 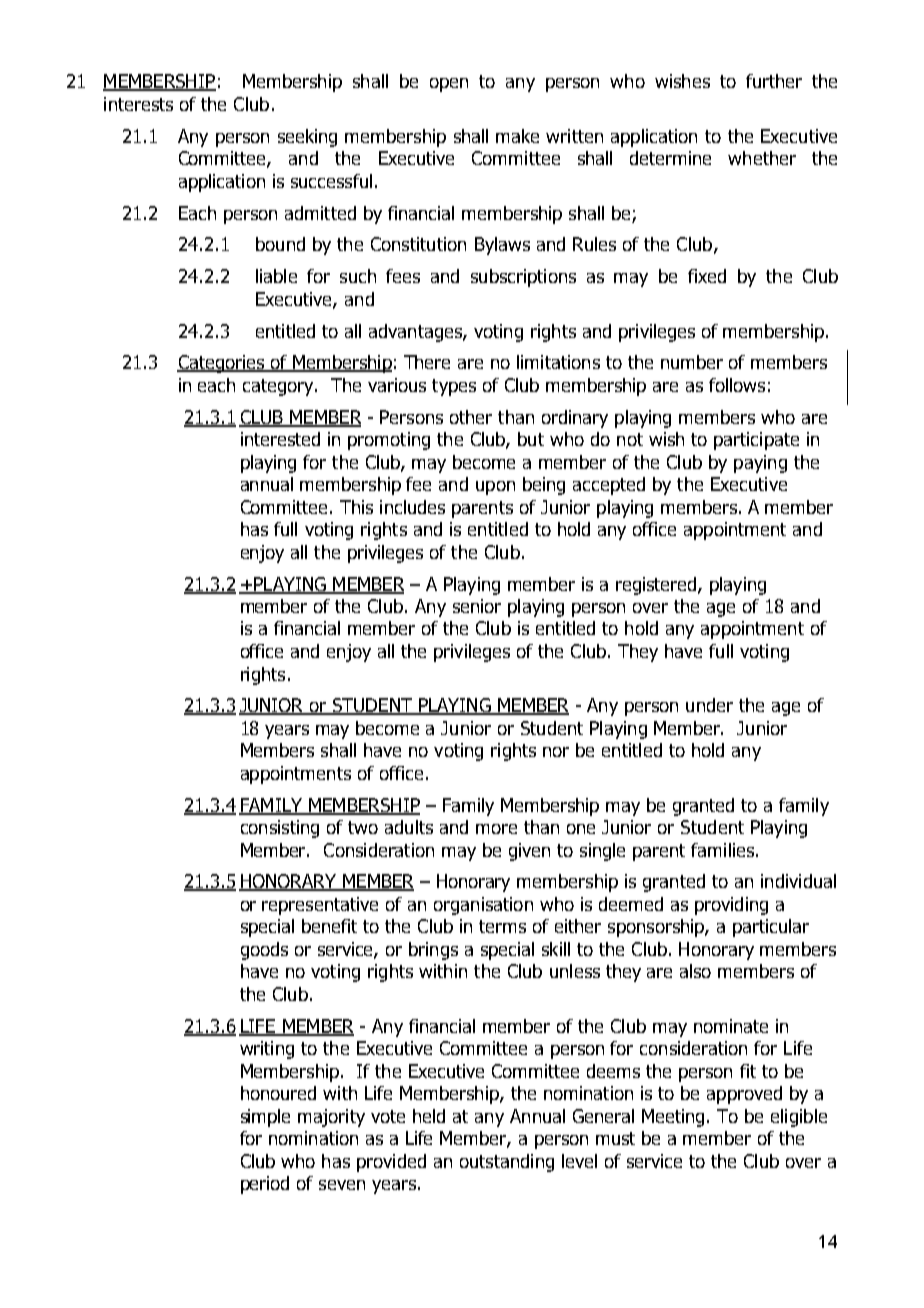 I want to click on This, so click(x=356, y=507).
